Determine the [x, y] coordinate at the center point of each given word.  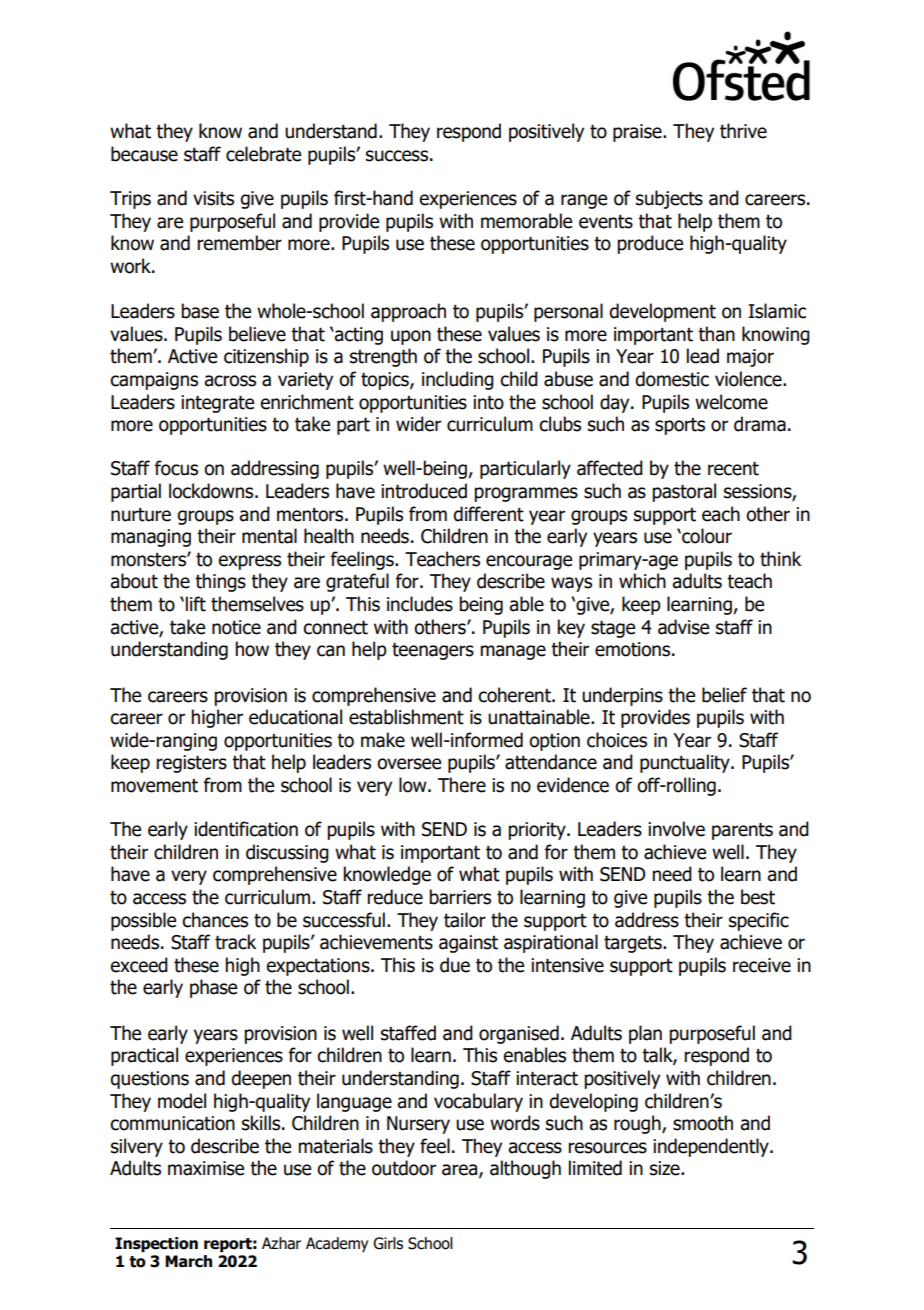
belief [724, 695]
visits [213, 198]
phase [213, 988]
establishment [406, 717]
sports [680, 426]
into [488, 402]
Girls [388, 1243]
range [584, 201]
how [252, 649]
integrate [217, 404]
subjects [669, 199]
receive [762, 965]
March [188, 1261]
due [455, 965]
